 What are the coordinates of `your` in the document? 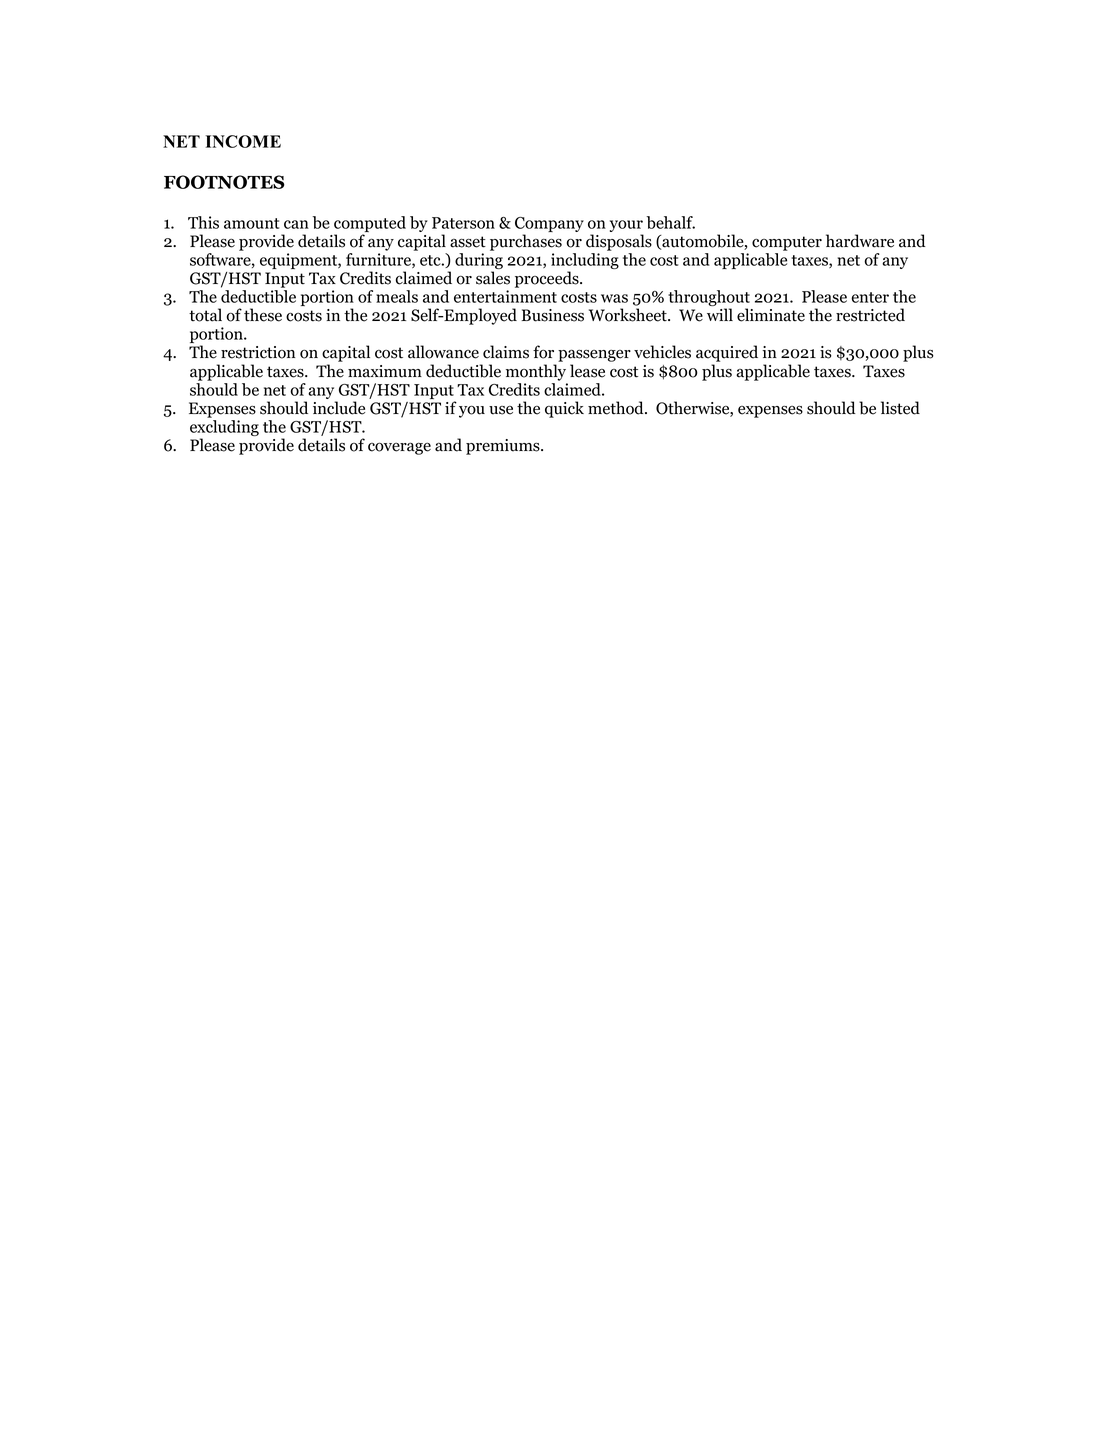 It's located at (626, 227).
